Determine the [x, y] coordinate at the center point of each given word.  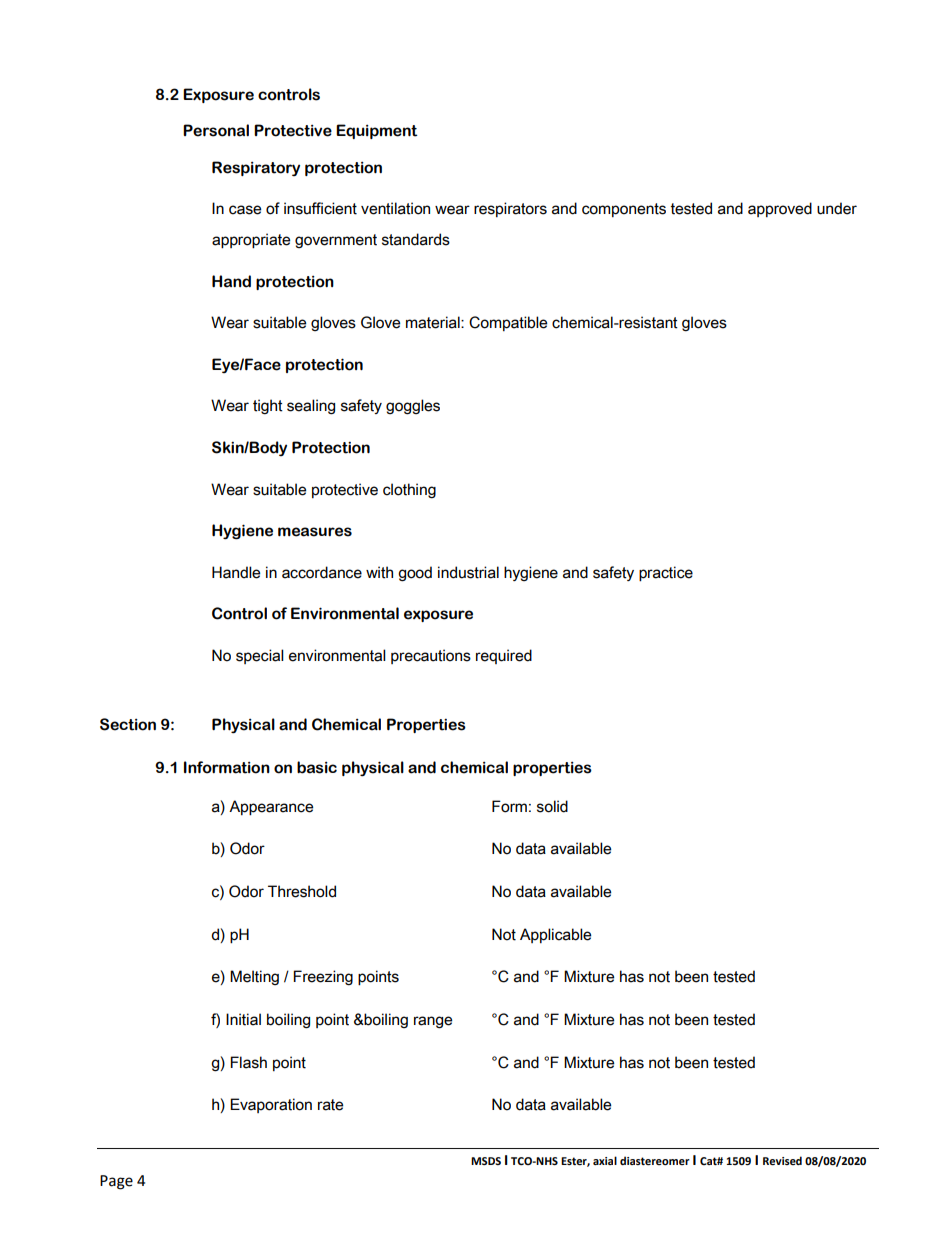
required [504, 656]
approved [780, 209]
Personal [216, 130]
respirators [510, 209]
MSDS [486, 1161]
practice [666, 574]
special [260, 656]
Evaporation [271, 1105]
